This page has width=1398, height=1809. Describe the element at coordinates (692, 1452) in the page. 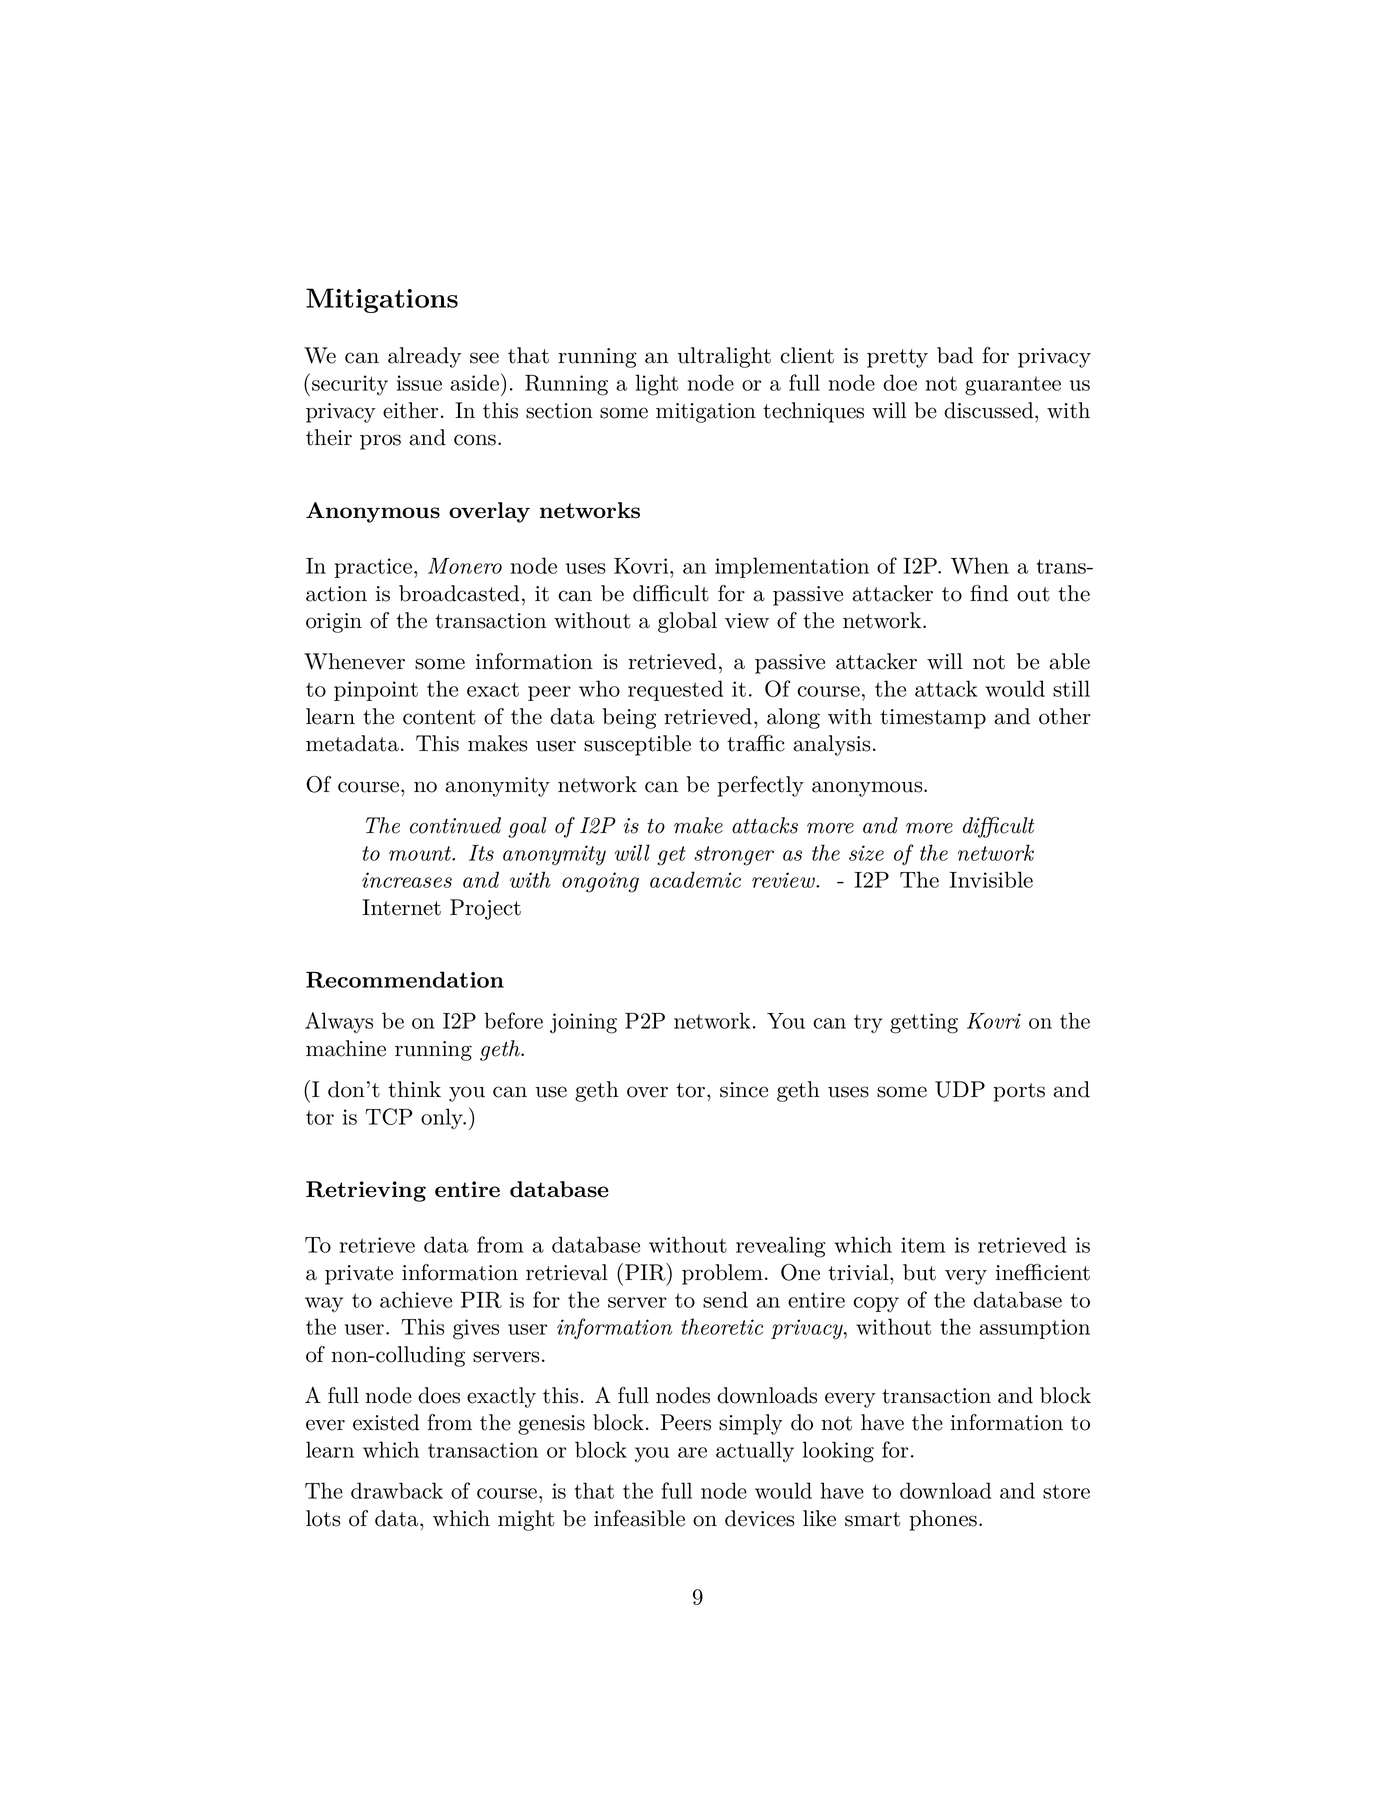

I see `are` at that location.
